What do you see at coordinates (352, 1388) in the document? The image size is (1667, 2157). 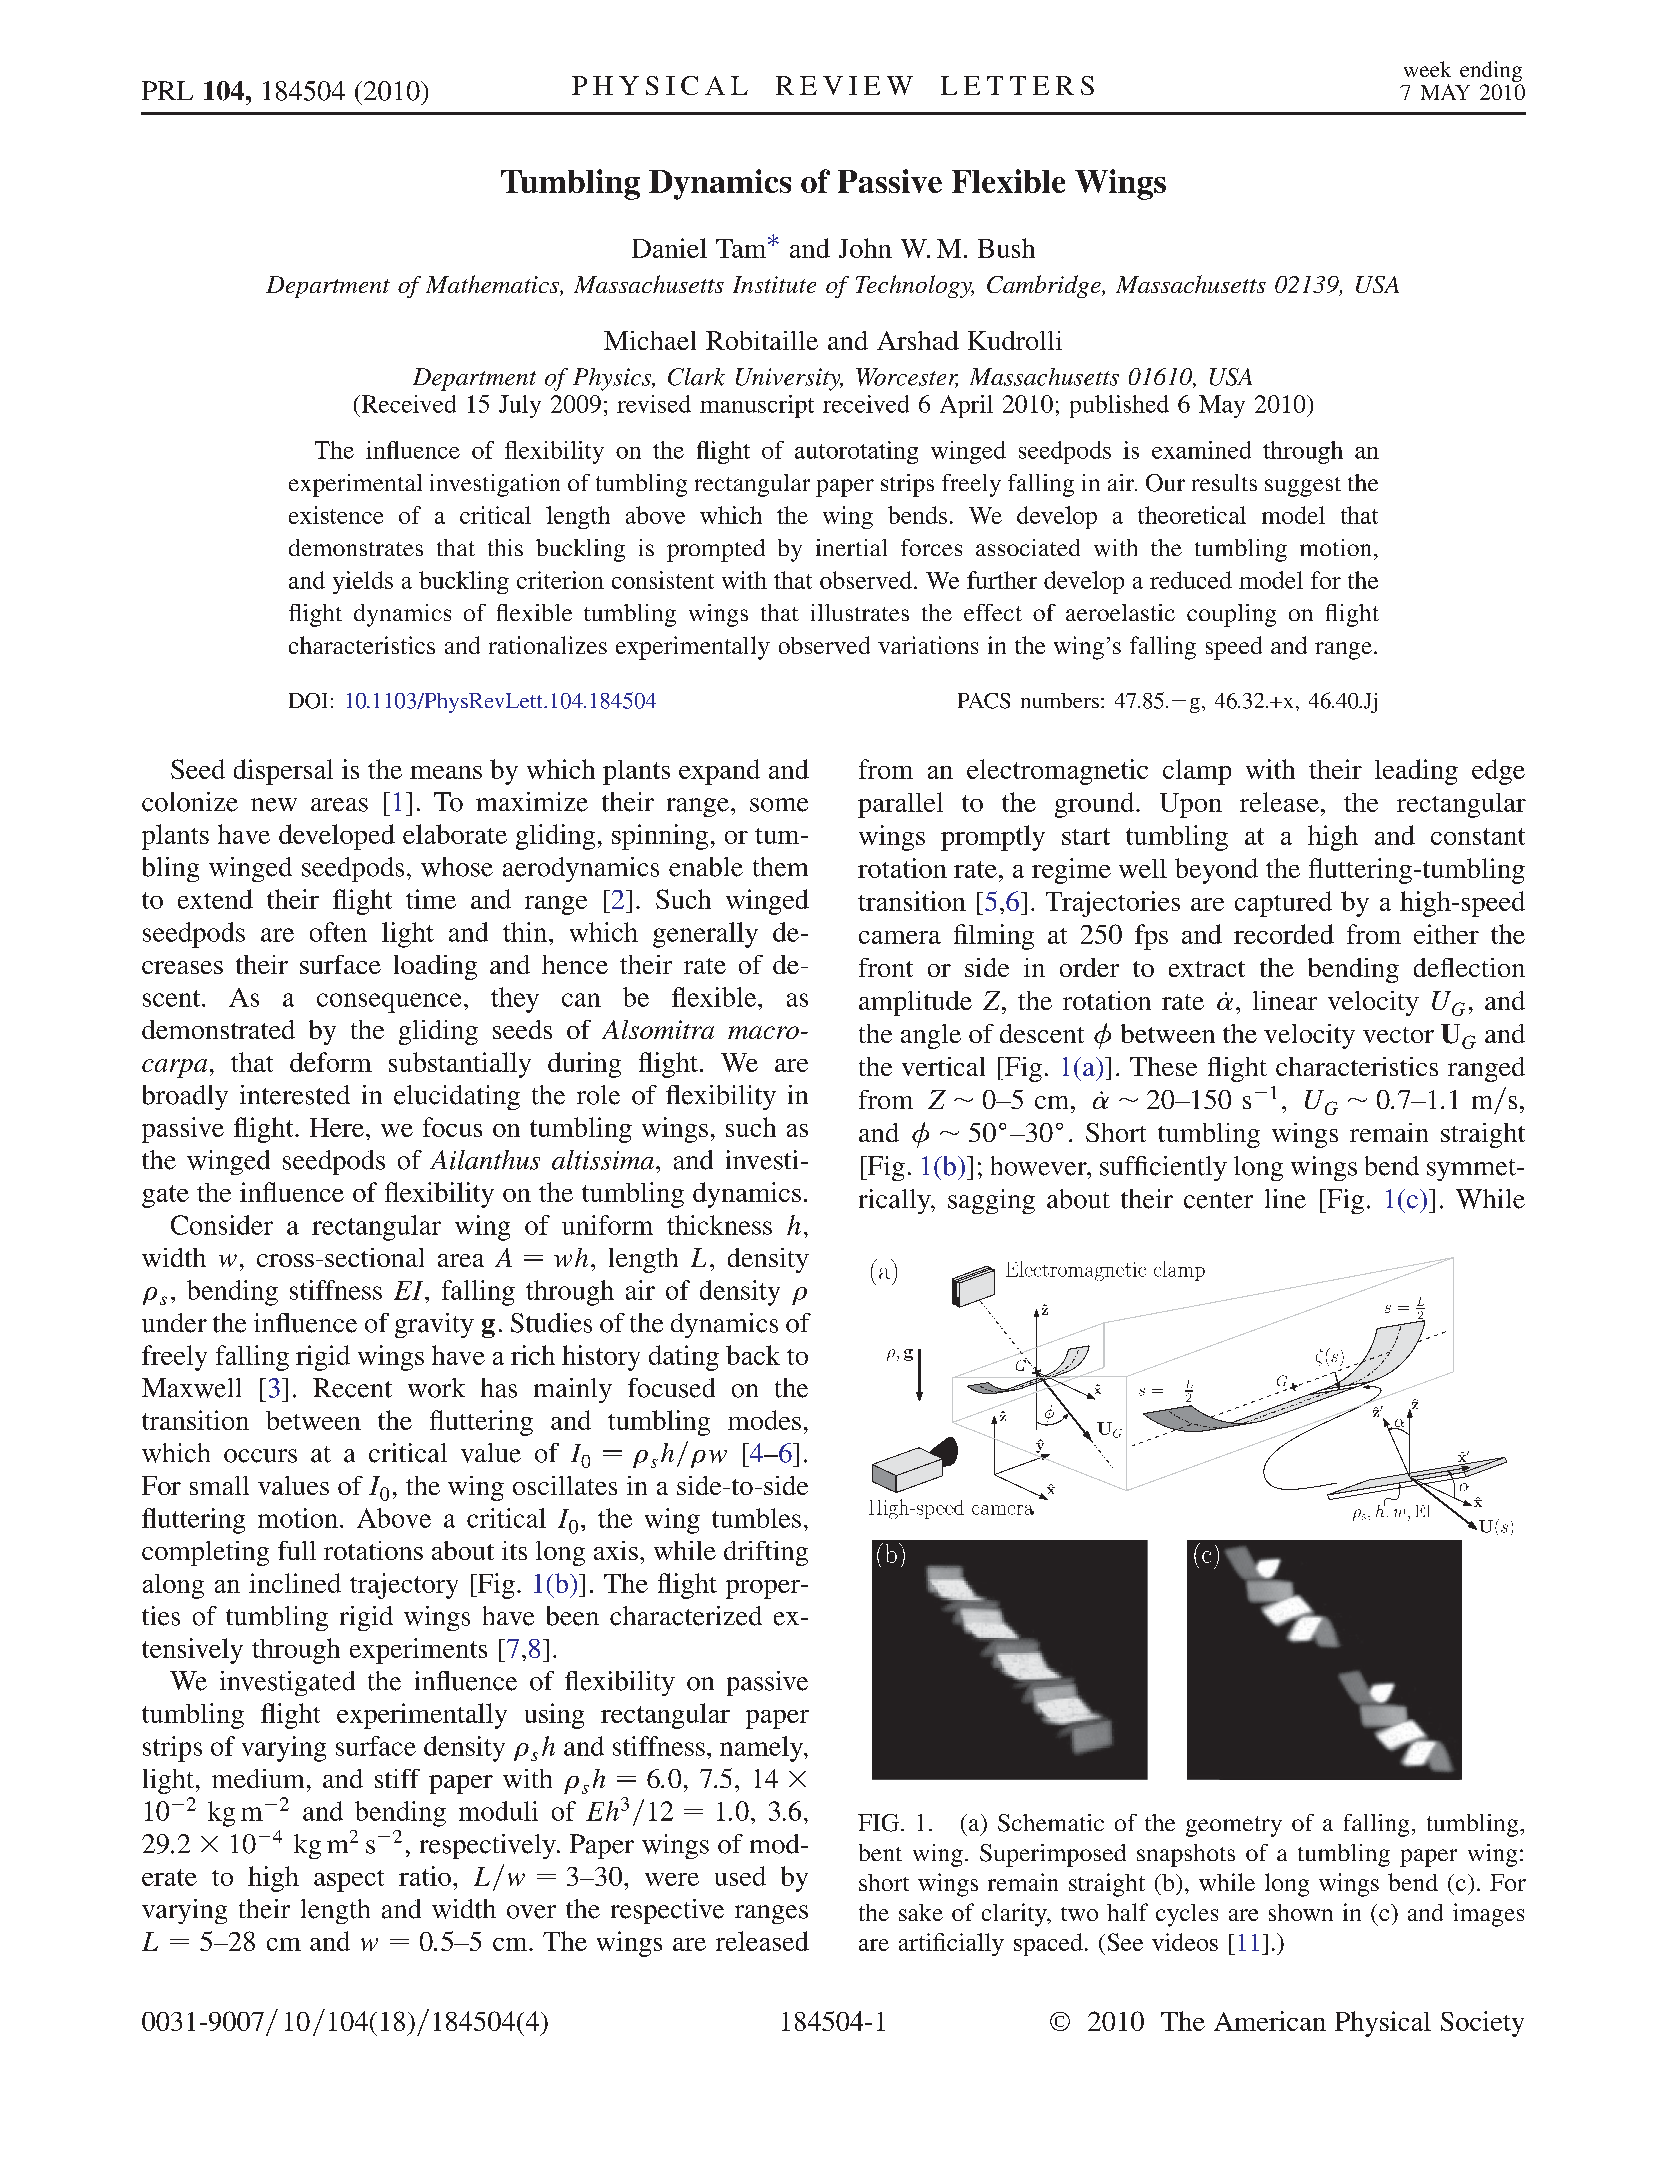 I see `Recent` at bounding box center [352, 1388].
